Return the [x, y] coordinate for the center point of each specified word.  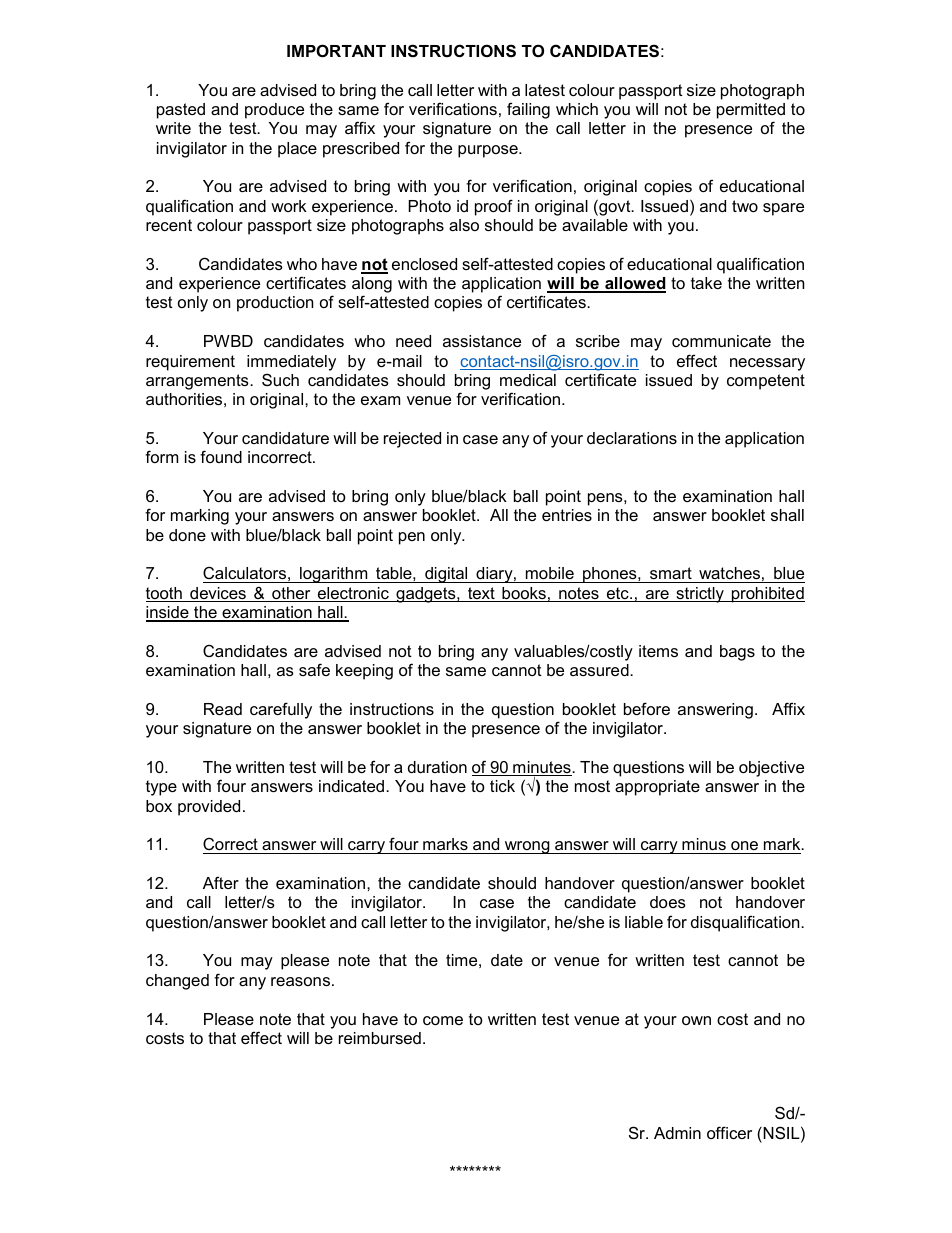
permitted [751, 111]
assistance [482, 341]
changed [177, 982]
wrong [527, 847]
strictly [700, 595]
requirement [190, 363]
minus [704, 844]
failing [528, 110]
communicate [721, 341]
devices [218, 594]
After [221, 882]
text [481, 594]
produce [274, 111]
